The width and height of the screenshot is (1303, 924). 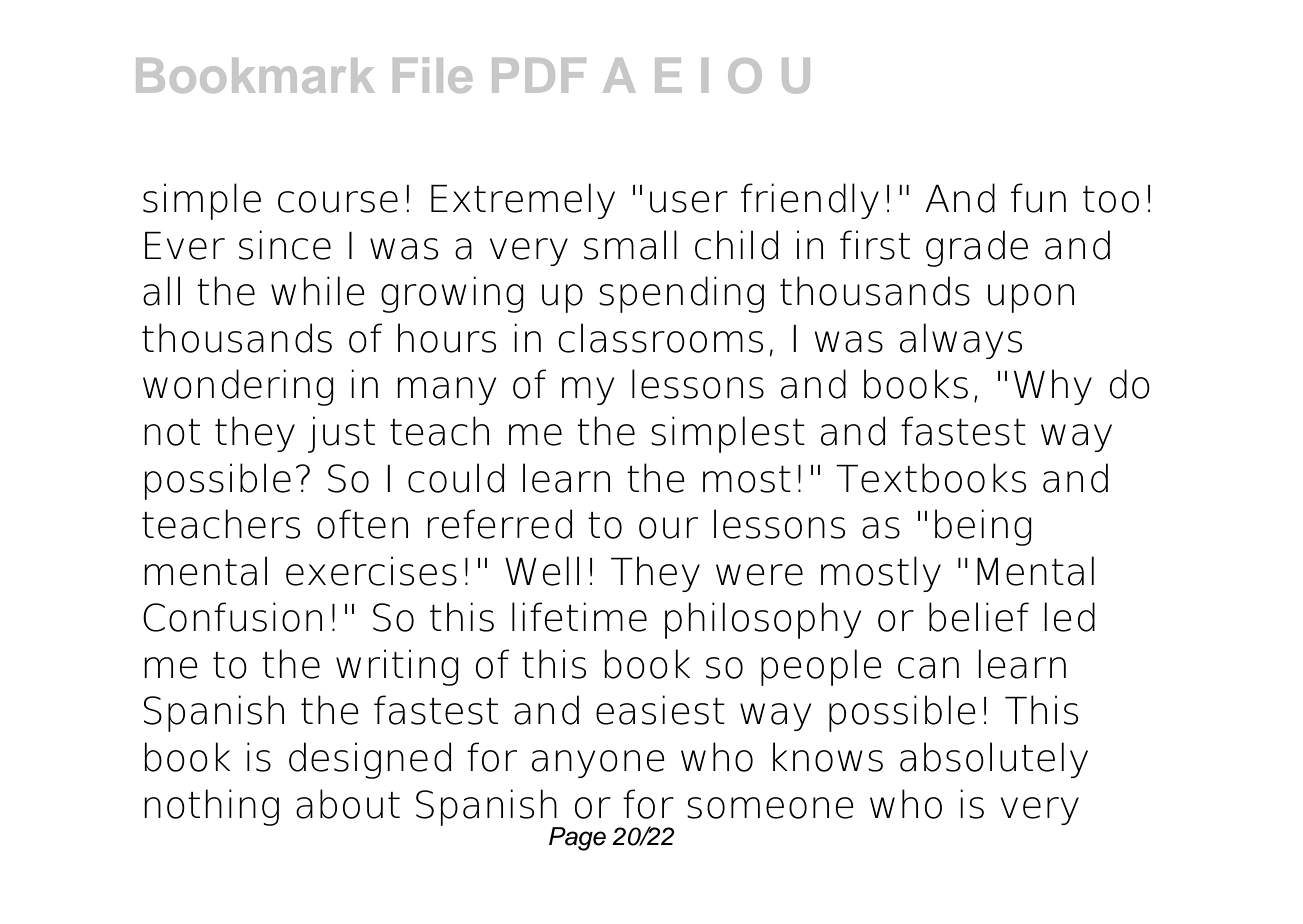 What do you see at coordinates (979, 617) in the screenshot?
I see `belief` at bounding box center [979, 617].
